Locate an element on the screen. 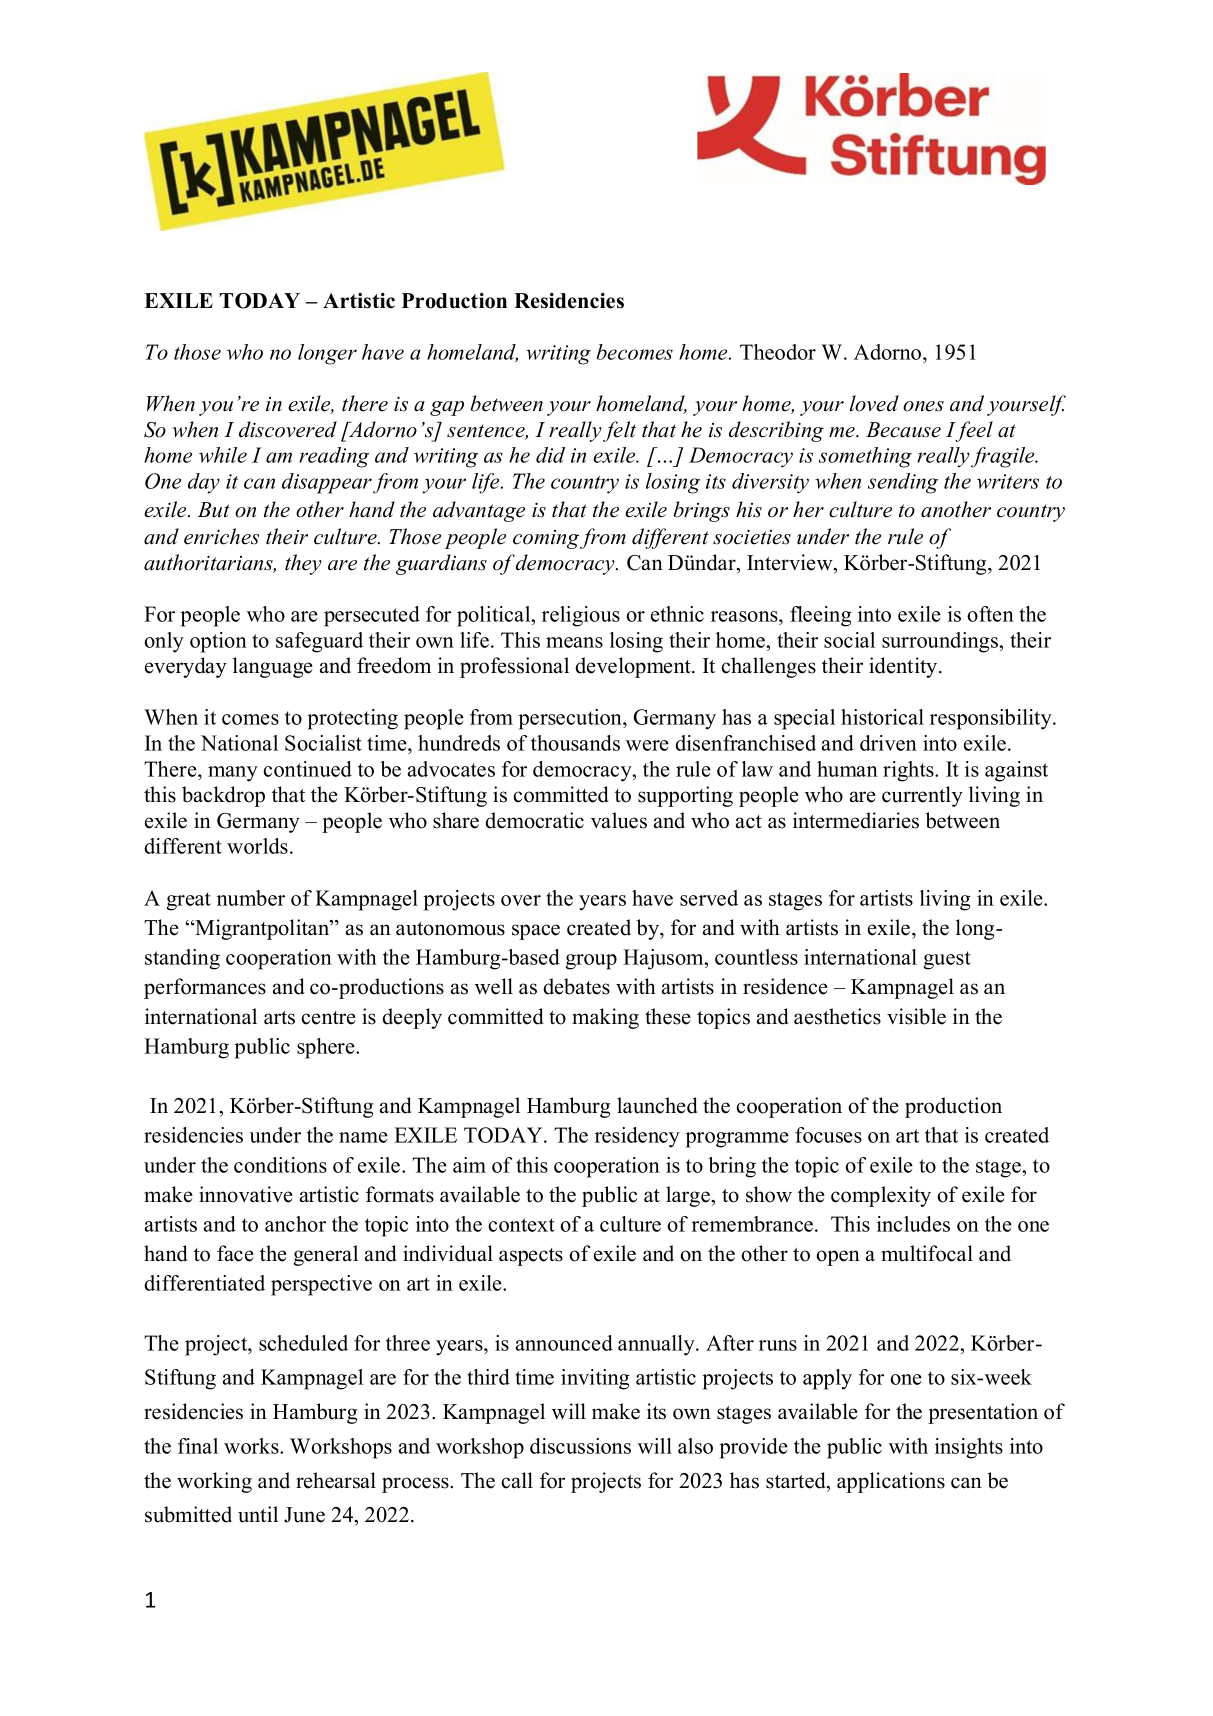 The image size is (1213, 1716). residency is located at coordinates (637, 1137).
